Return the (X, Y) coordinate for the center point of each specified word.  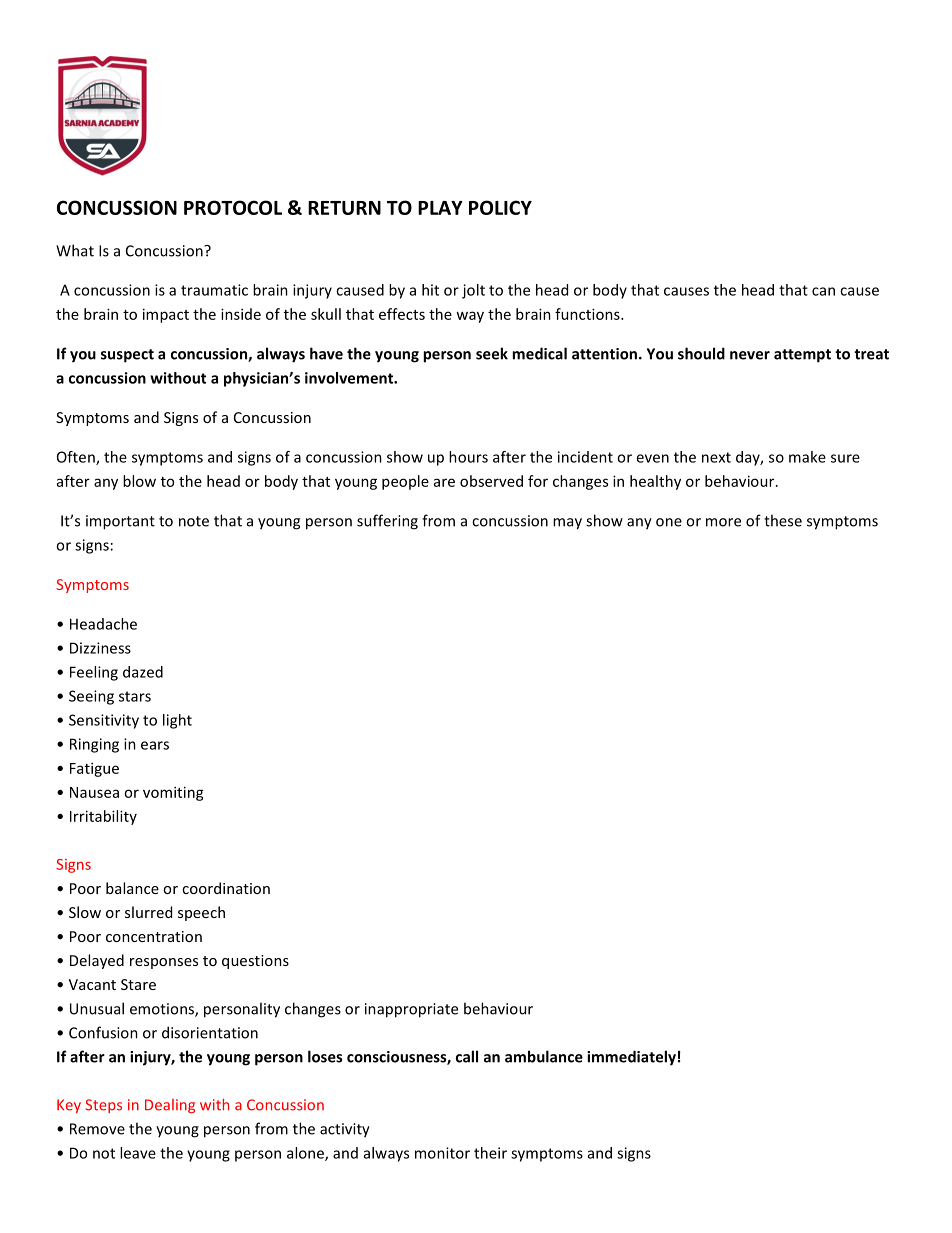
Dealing (170, 1106)
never (750, 355)
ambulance (544, 1056)
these (783, 520)
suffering (387, 522)
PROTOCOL (233, 207)
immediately (631, 1058)
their (490, 1153)
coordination (226, 888)
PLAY (440, 208)
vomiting (173, 793)
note (194, 521)
